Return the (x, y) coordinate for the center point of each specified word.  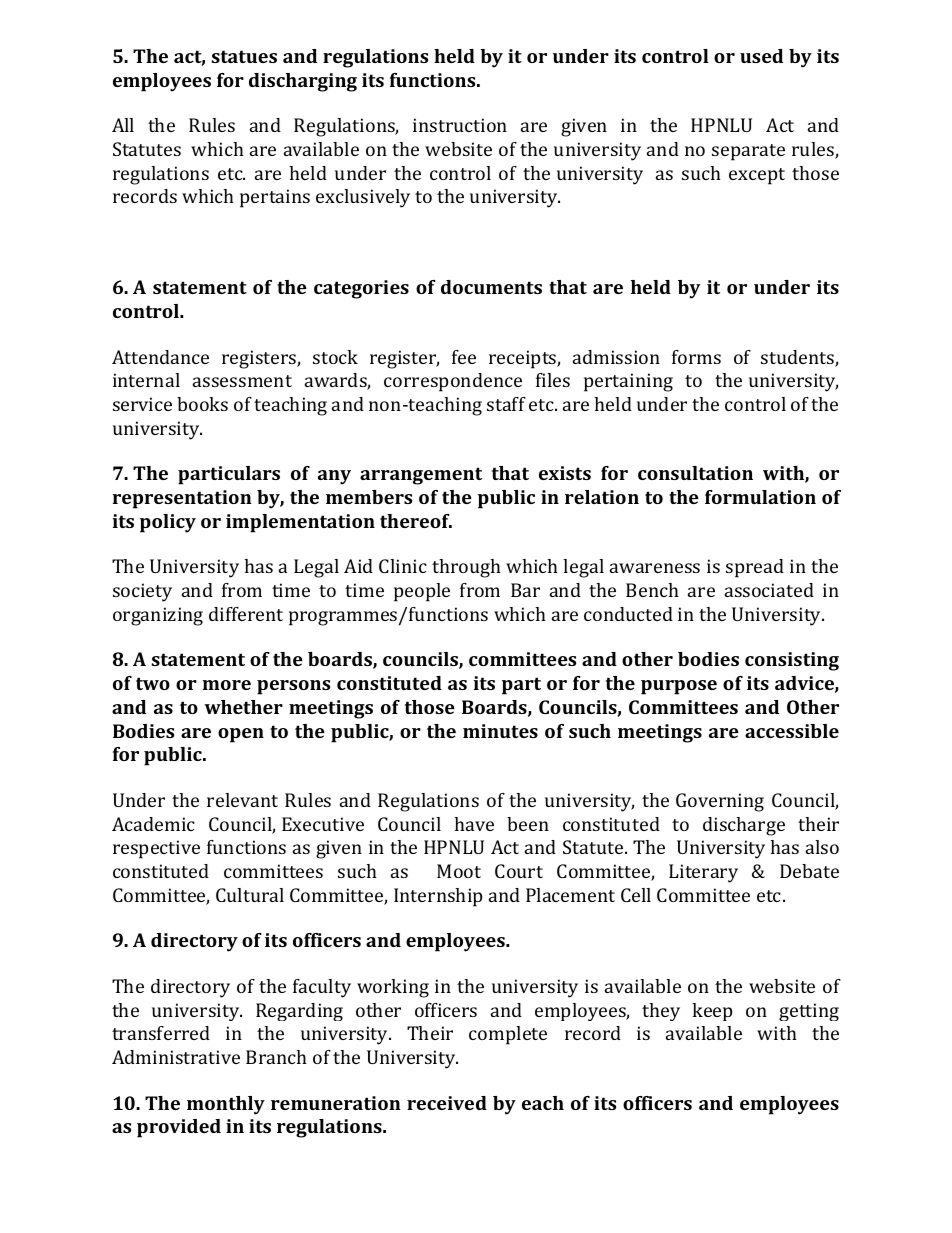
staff (506, 404)
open (241, 735)
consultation (695, 473)
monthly (226, 1105)
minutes (500, 731)
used (761, 56)
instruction (460, 125)
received (447, 1103)
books (202, 404)
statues (244, 56)
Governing (720, 802)
